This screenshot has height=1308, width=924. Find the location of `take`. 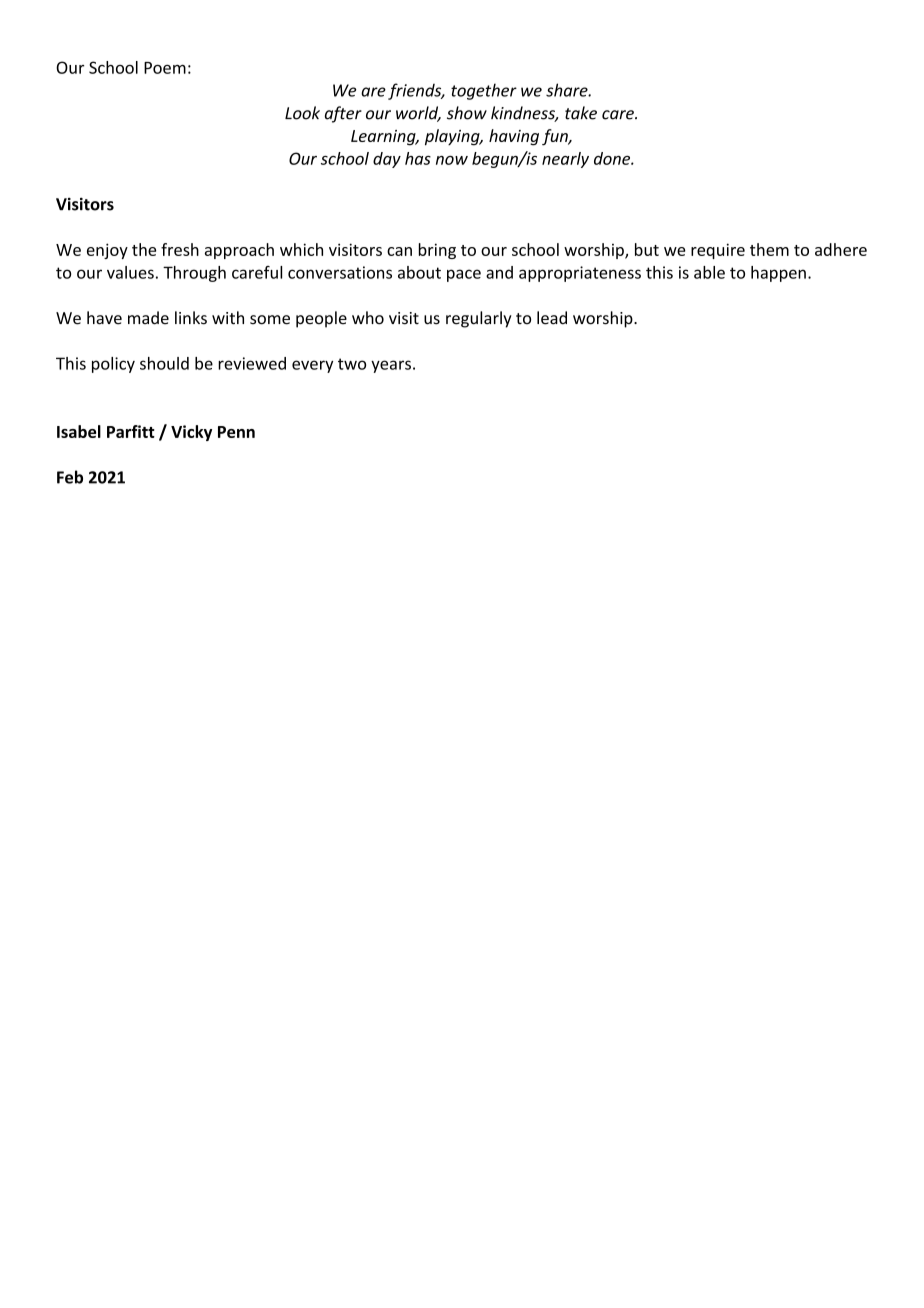

take is located at coordinates (581, 113).
